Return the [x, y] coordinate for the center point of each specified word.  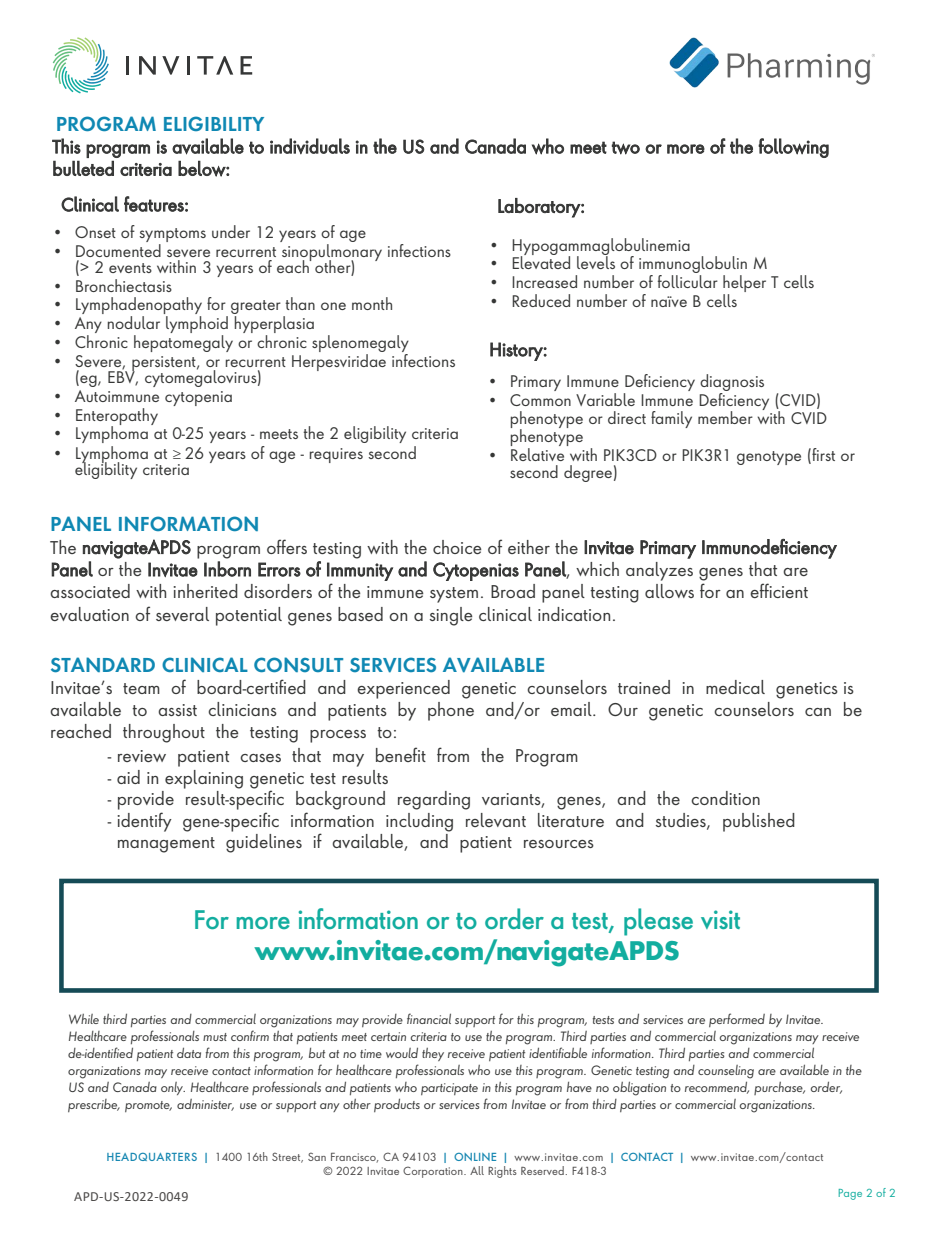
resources [559, 844]
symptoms [172, 236]
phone [451, 711]
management [166, 845]
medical [735, 687]
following [793, 148]
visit [720, 919]
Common [540, 400]
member [725, 417]
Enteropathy [117, 417]
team [141, 688]
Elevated [541, 261]
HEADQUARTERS [152, 1157]
